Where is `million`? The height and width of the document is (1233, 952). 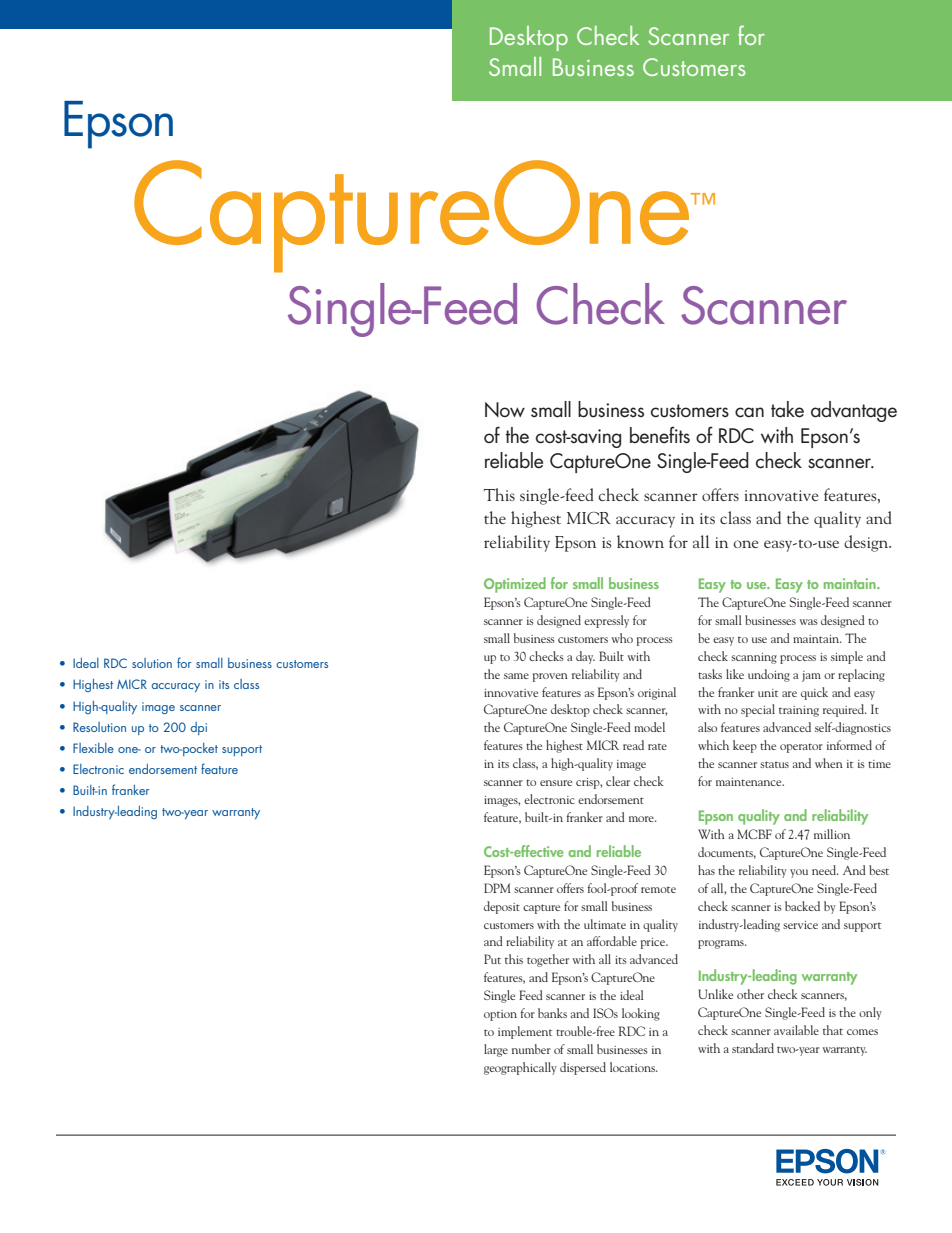 million is located at coordinates (832, 834).
